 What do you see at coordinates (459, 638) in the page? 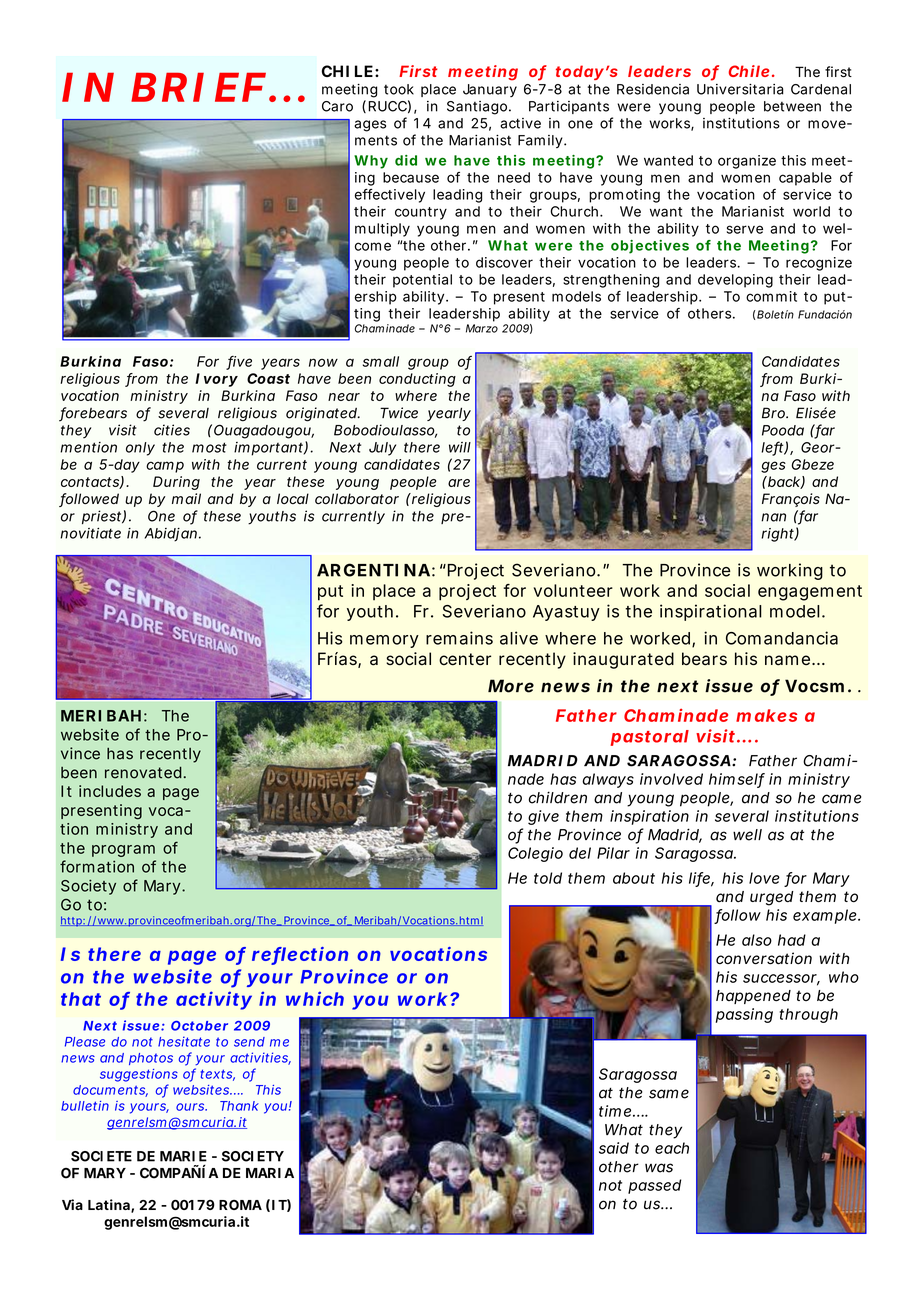
I see `remains` at bounding box center [459, 638].
